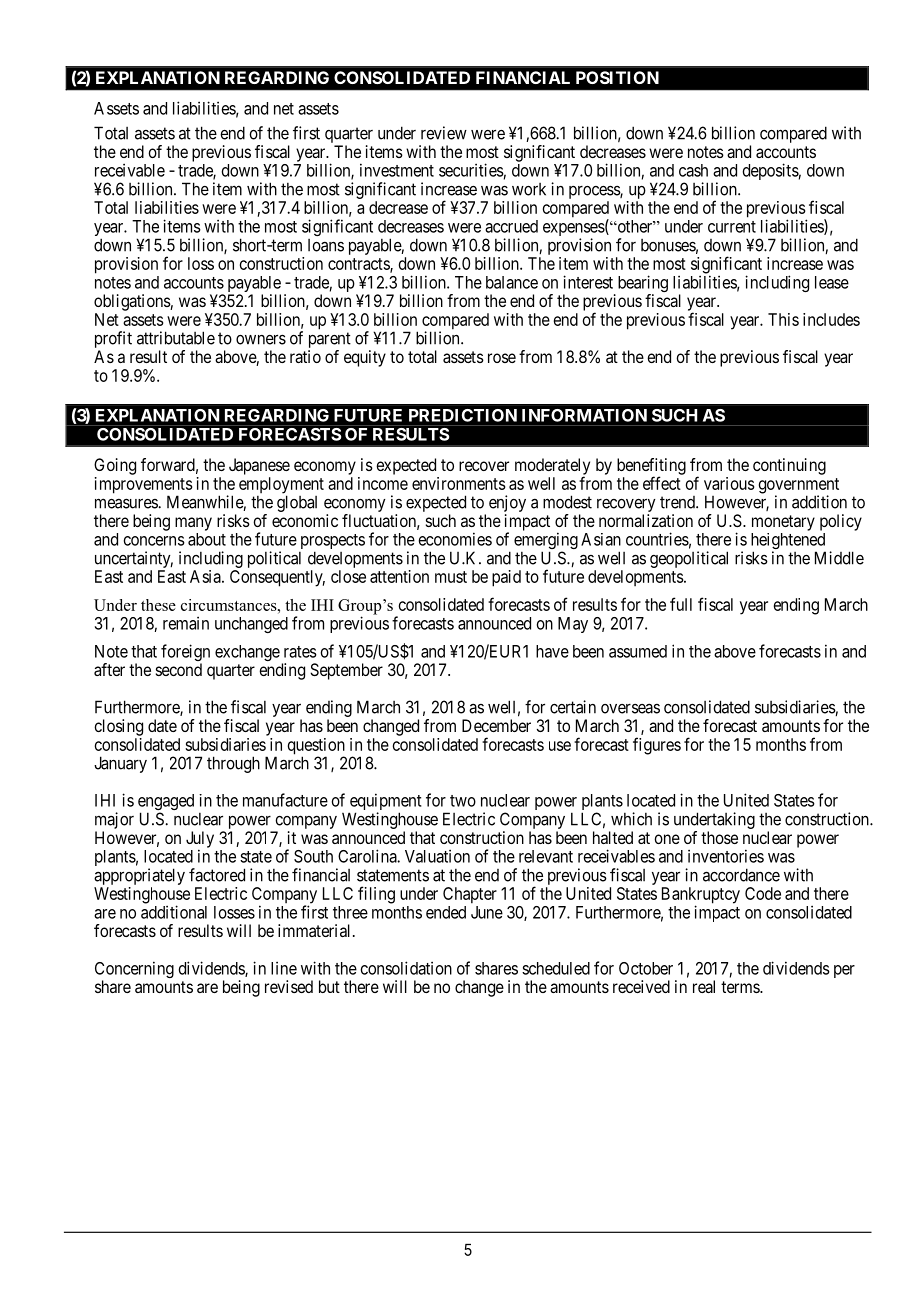 The image size is (924, 1308). Describe the element at coordinates (397, 170) in the page. I see `investment` at that location.
